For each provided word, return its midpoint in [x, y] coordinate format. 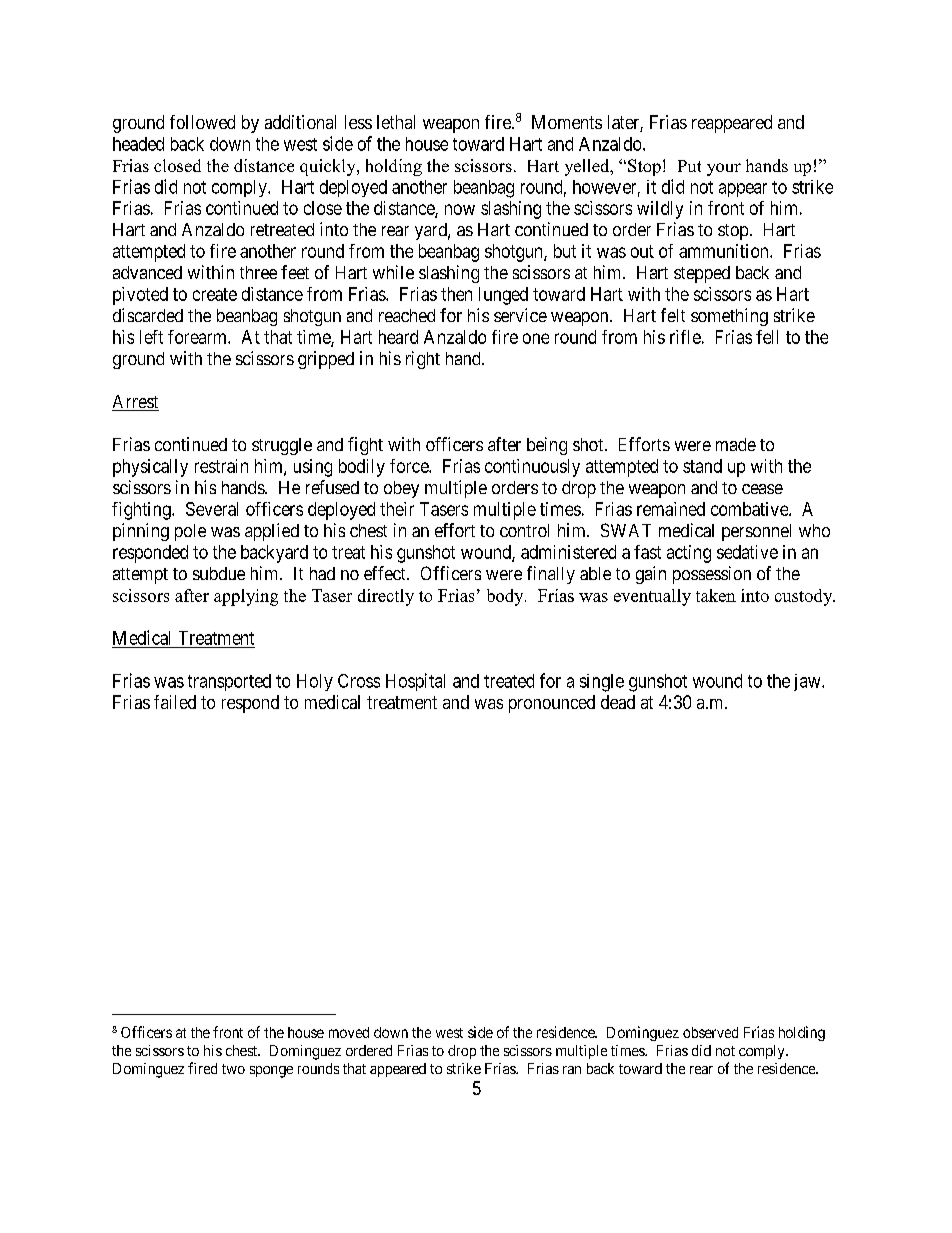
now [460, 209]
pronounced [552, 704]
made [736, 444]
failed [175, 702]
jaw [808, 682]
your [724, 169]
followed [202, 122]
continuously [532, 468]
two [233, 1069]
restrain [221, 466]
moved [349, 1032]
